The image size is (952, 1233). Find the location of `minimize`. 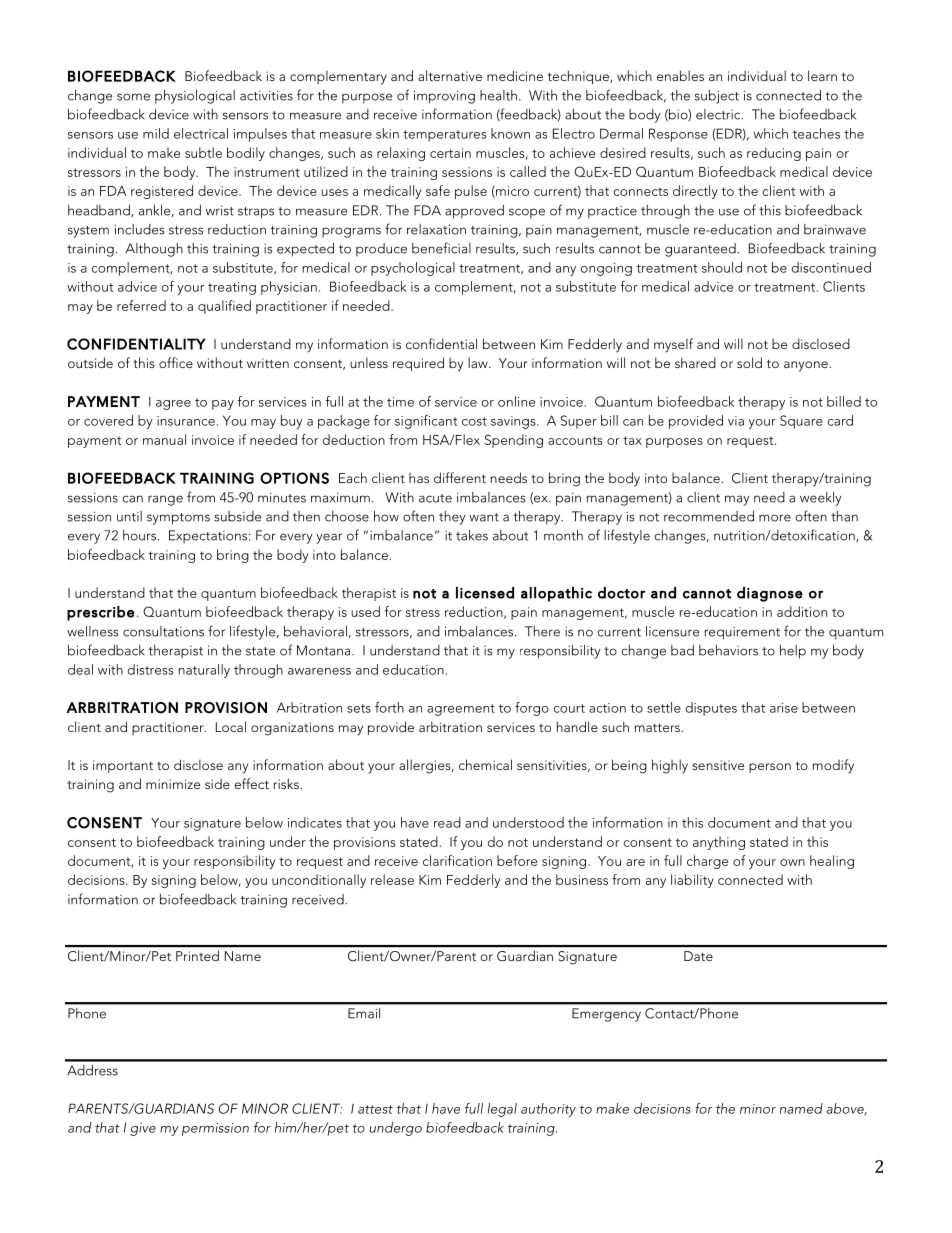

minimize is located at coordinates (173, 784).
